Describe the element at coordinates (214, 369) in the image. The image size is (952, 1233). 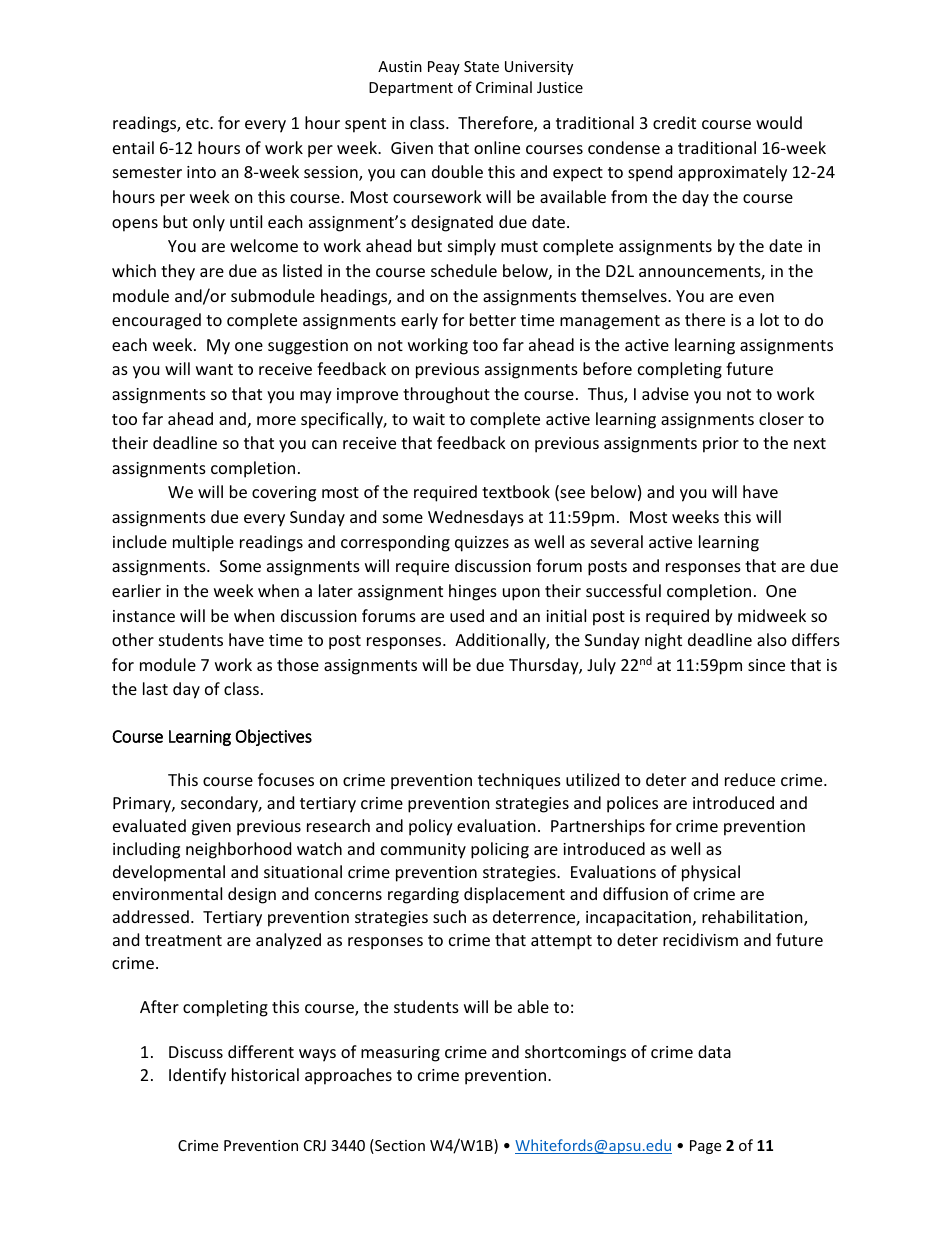
I see `want` at that location.
